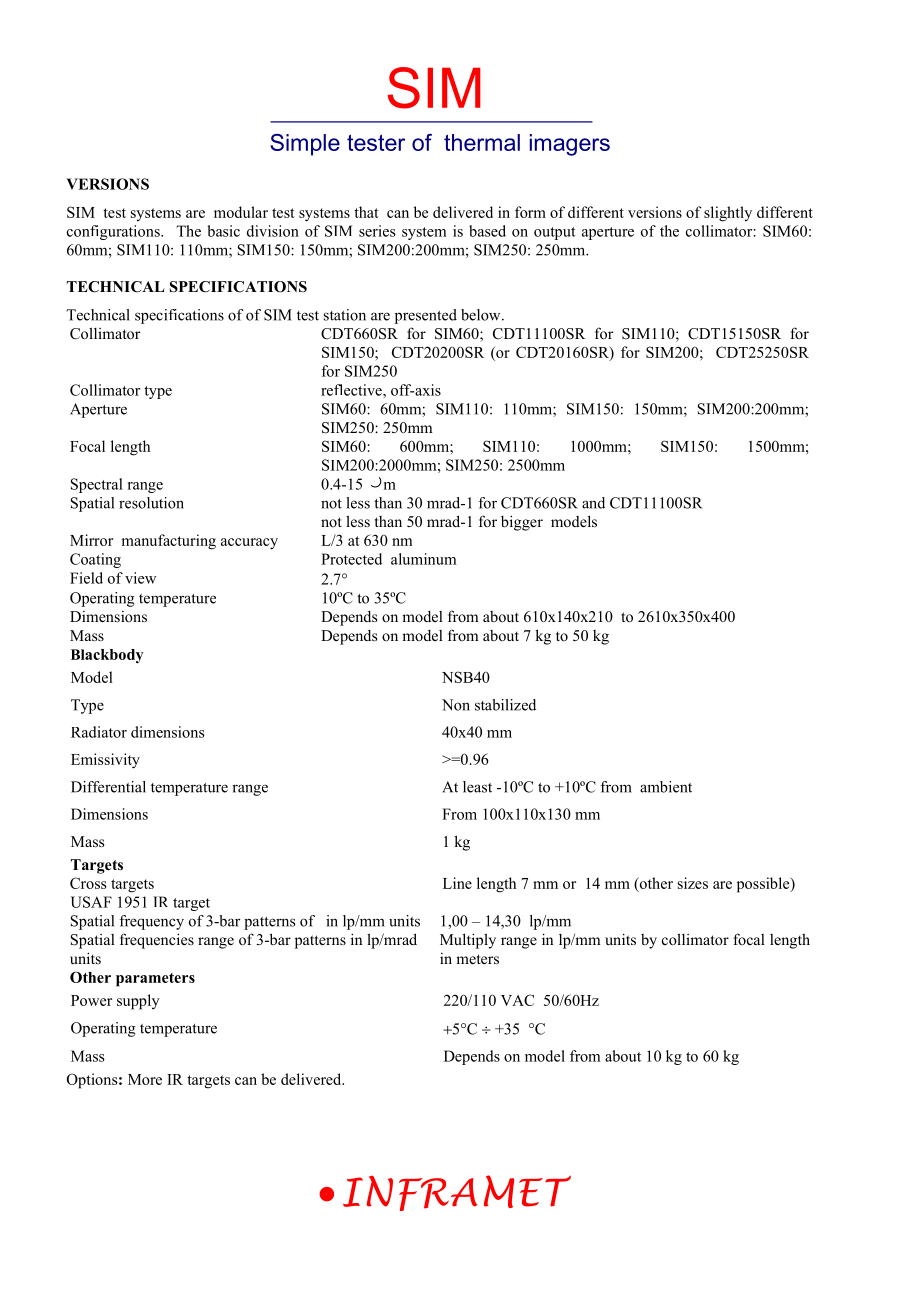 Image resolution: width=924 pixels, height=1308 pixels. Describe the element at coordinates (145, 1079) in the screenshot. I see `More` at that location.
